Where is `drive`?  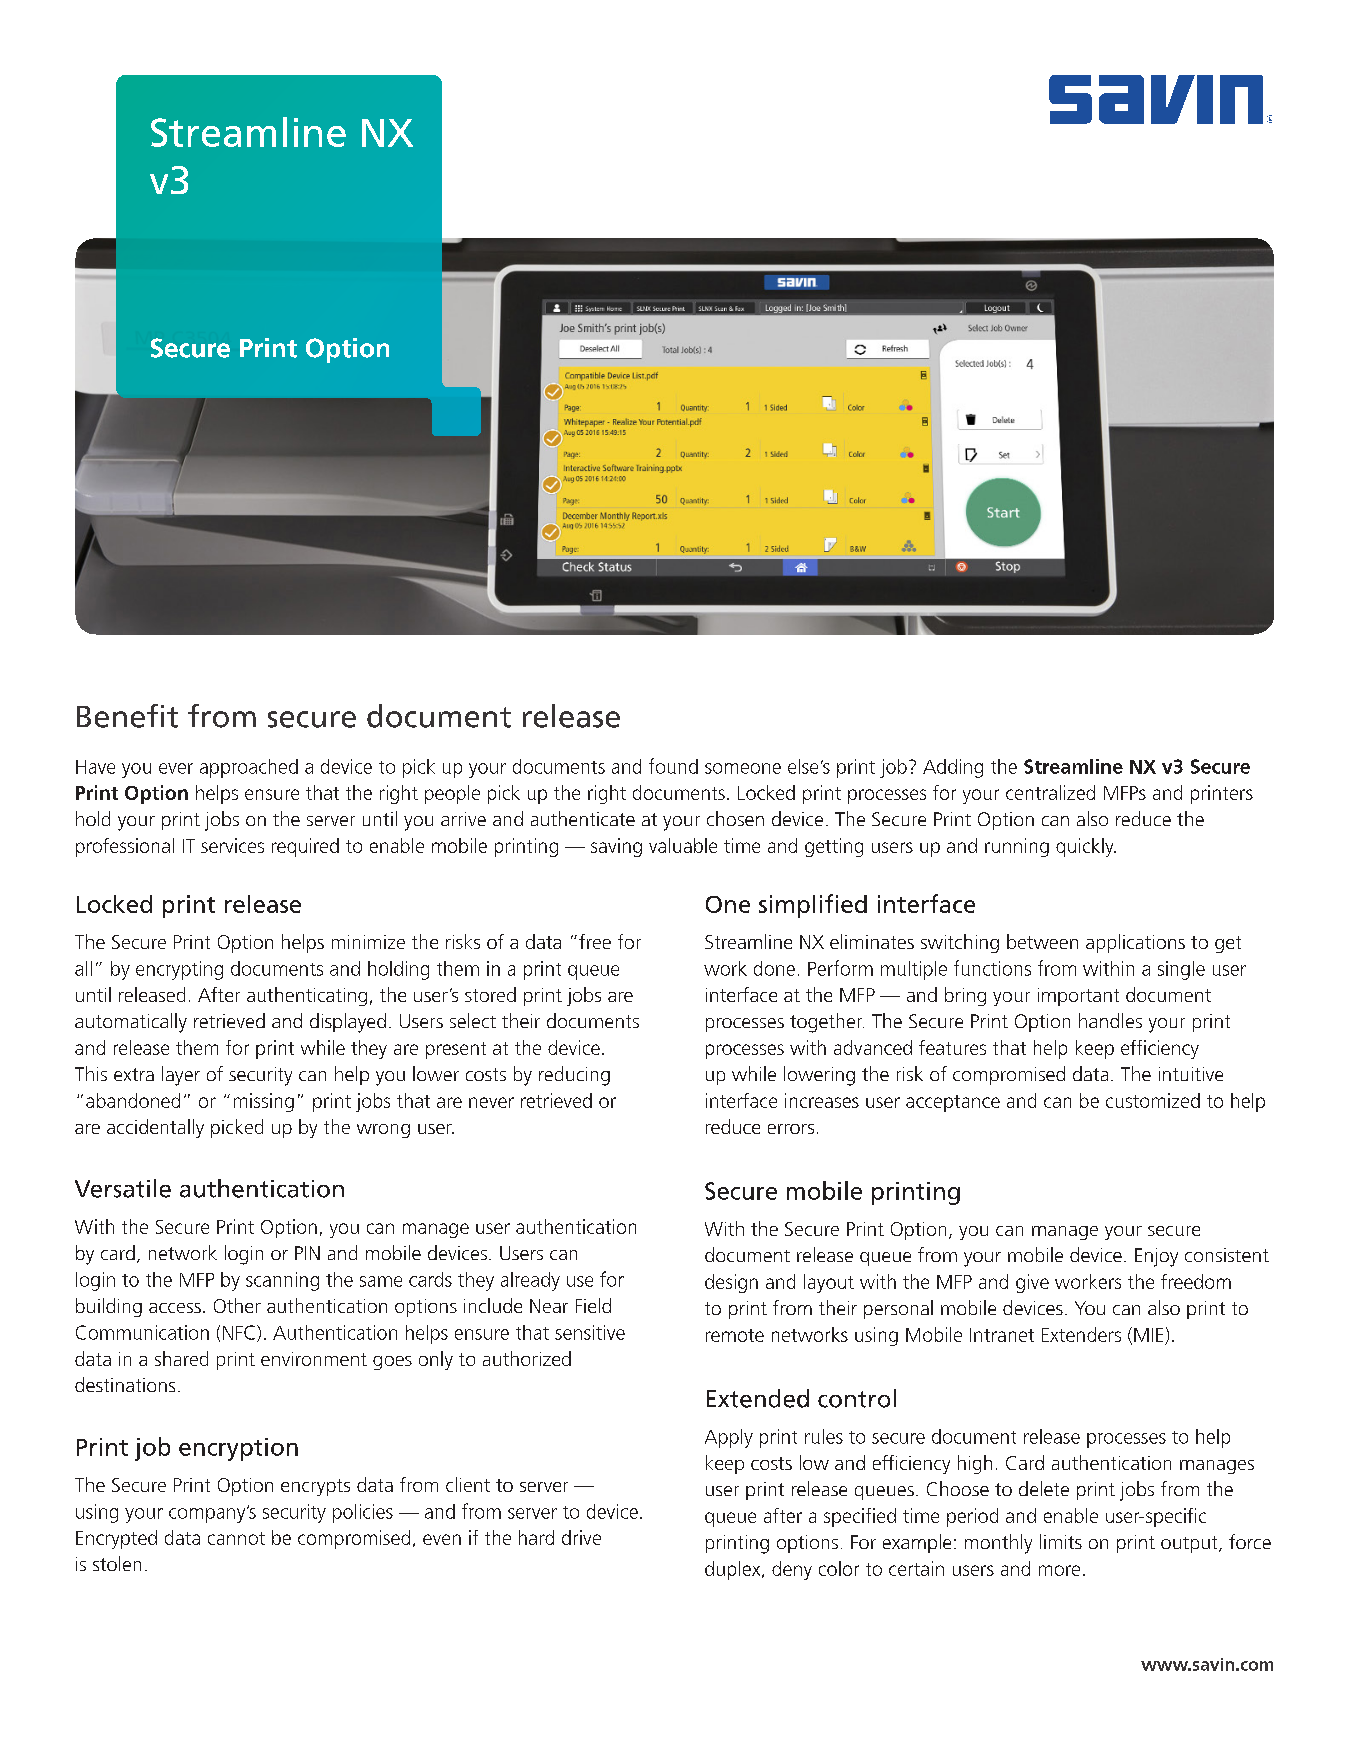
drive is located at coordinates (581, 1537).
